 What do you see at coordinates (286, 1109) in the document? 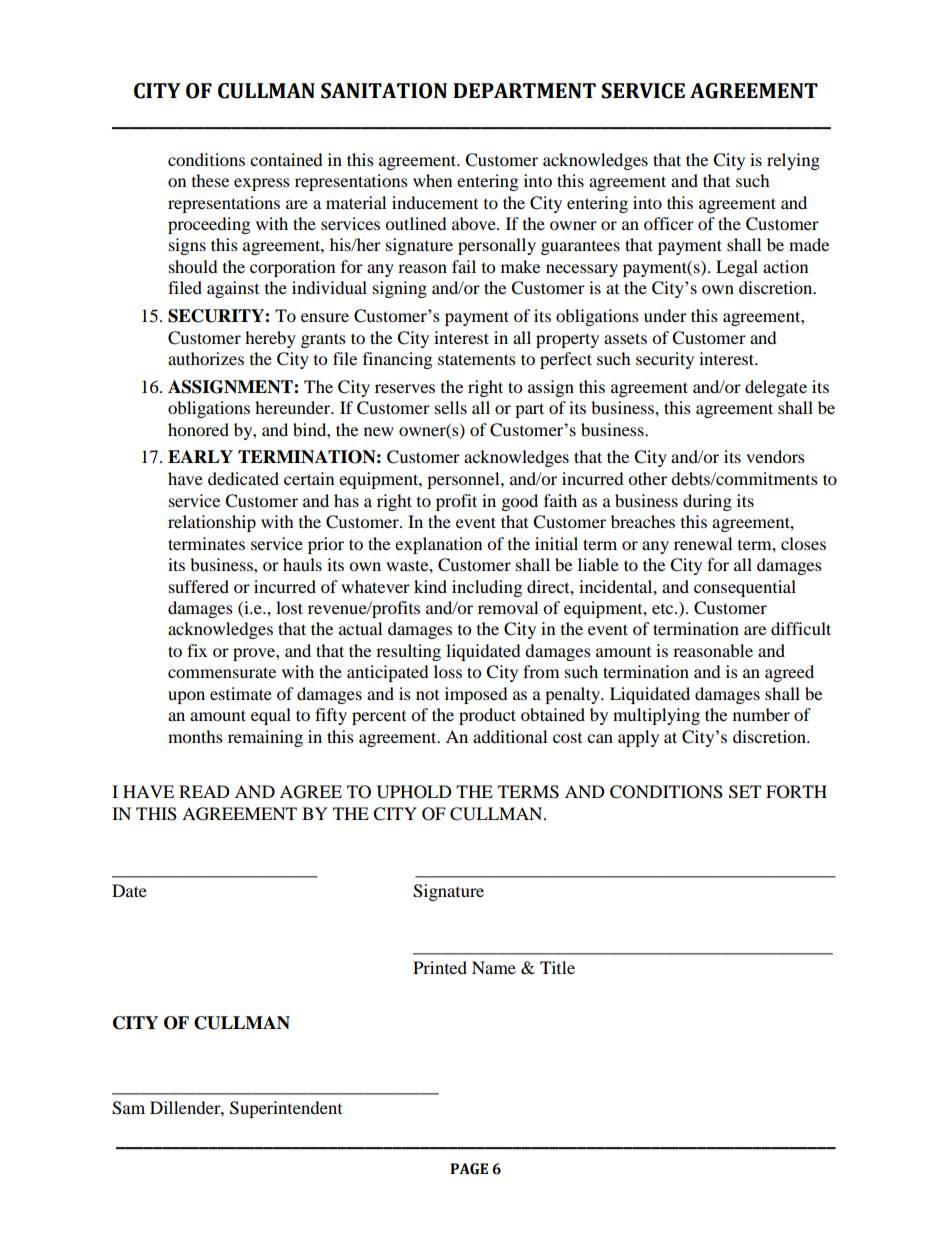
I see `Superintendent` at bounding box center [286, 1109].
